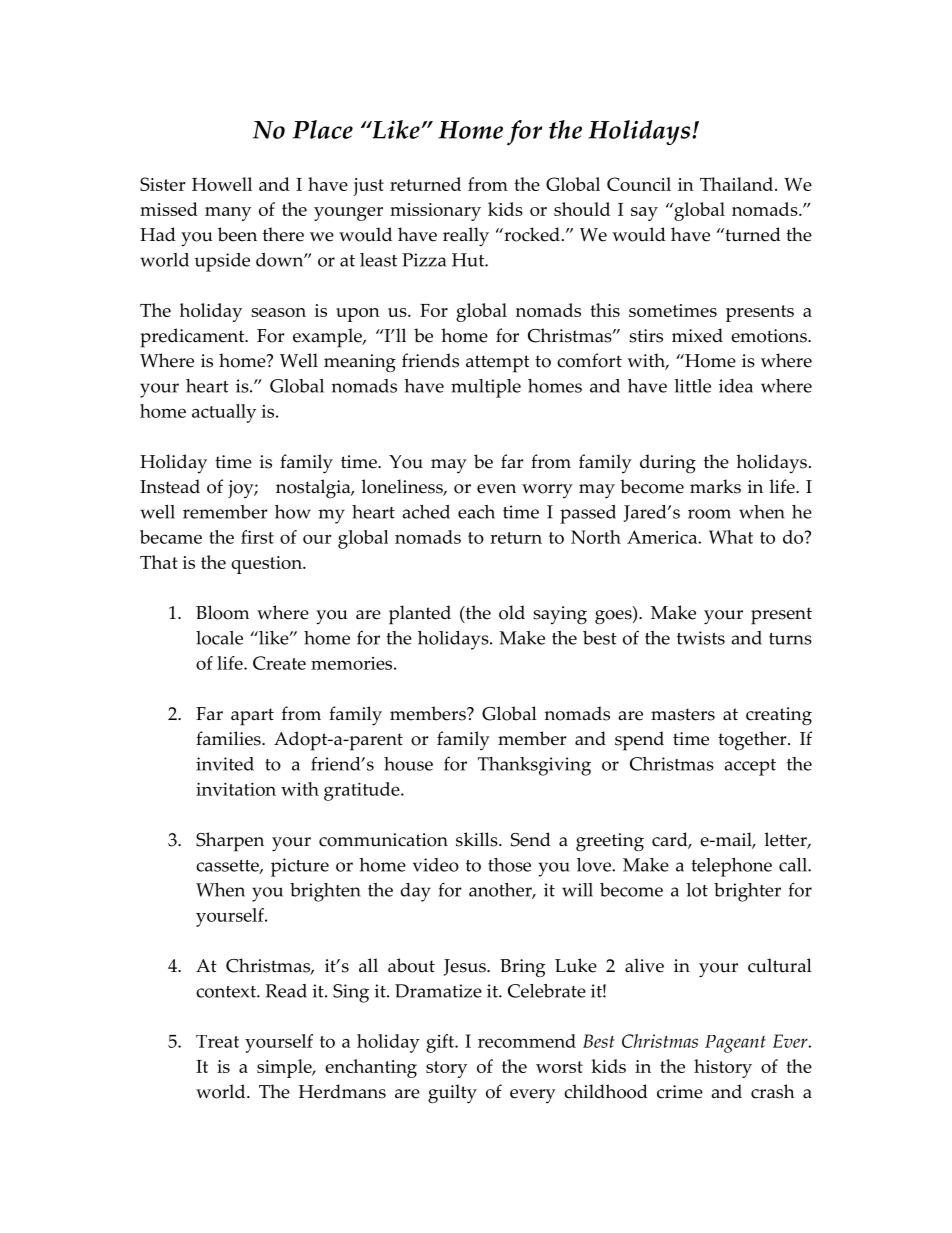 This screenshot has height=1233, width=952. Describe the element at coordinates (435, 212) in the screenshot. I see `missionary` at that location.
